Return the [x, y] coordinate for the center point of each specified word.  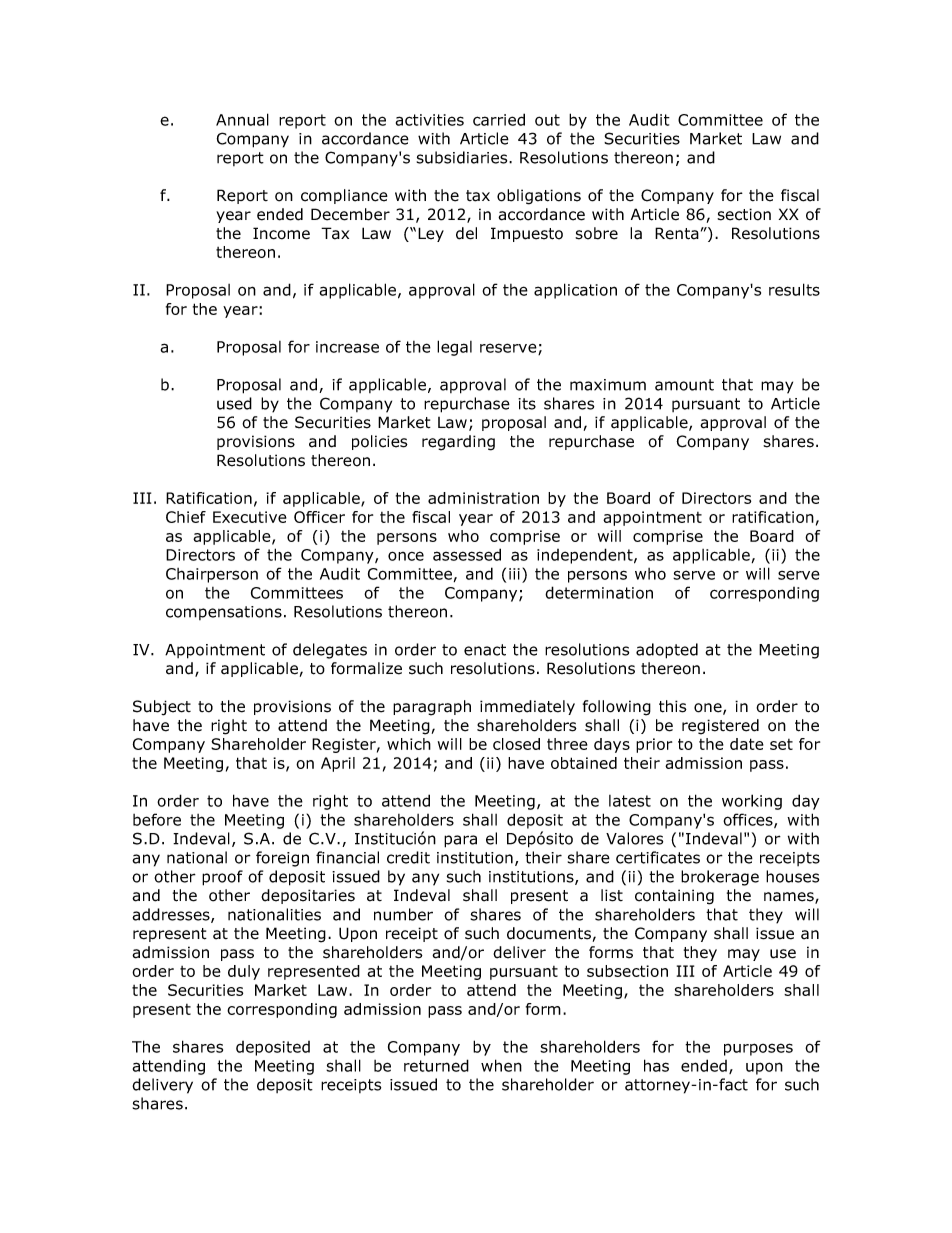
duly [244, 972]
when [501, 1065]
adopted [667, 651]
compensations [224, 613]
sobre [596, 233]
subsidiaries [463, 157]
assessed [467, 554]
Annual [242, 119]
